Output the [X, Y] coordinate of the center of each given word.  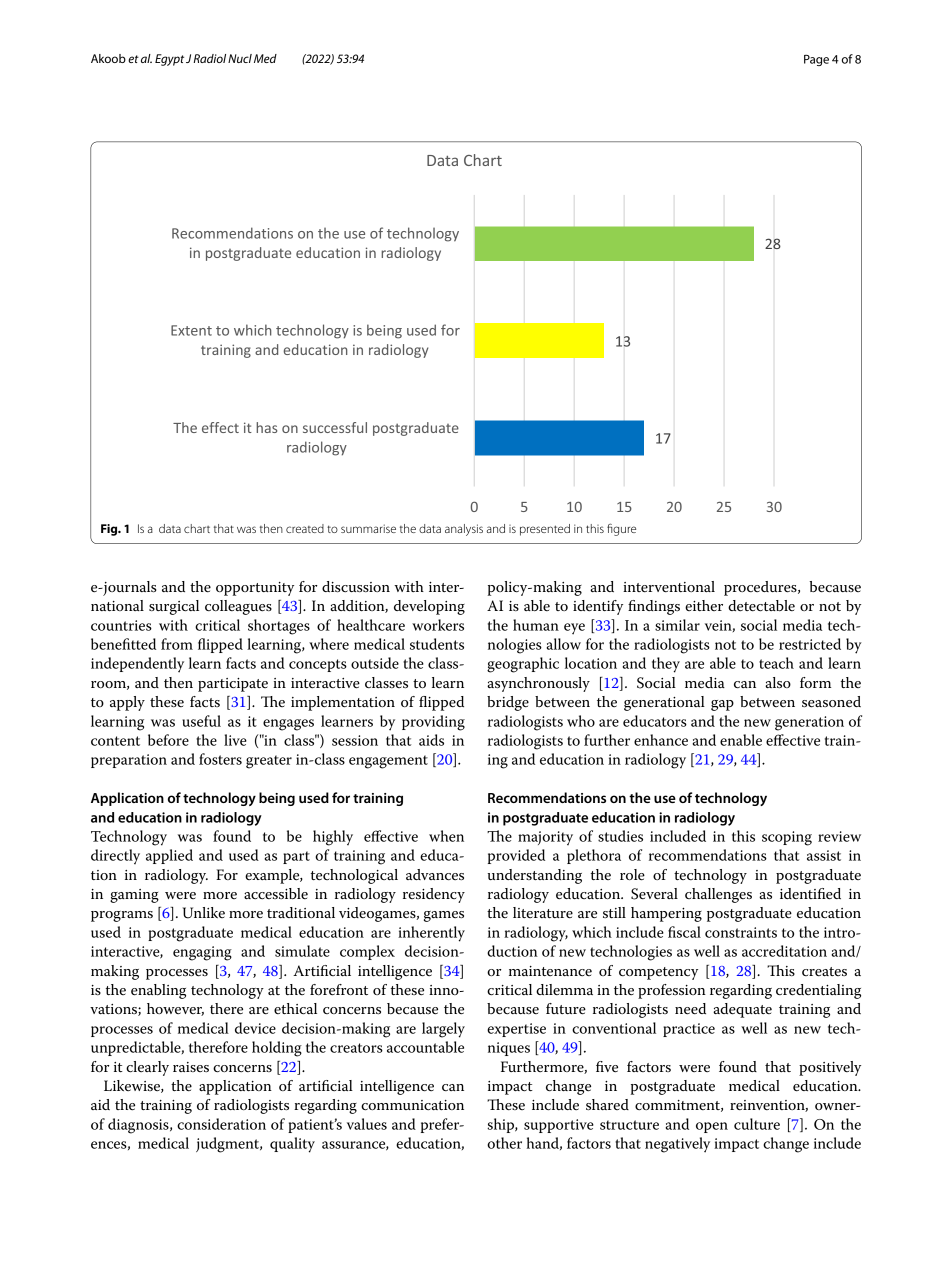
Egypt [169, 60]
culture [757, 1124]
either [704, 605]
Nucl [240, 58]
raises [191, 1067]
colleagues [238, 607]
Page [816, 60]
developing [429, 607]
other [504, 1143]
